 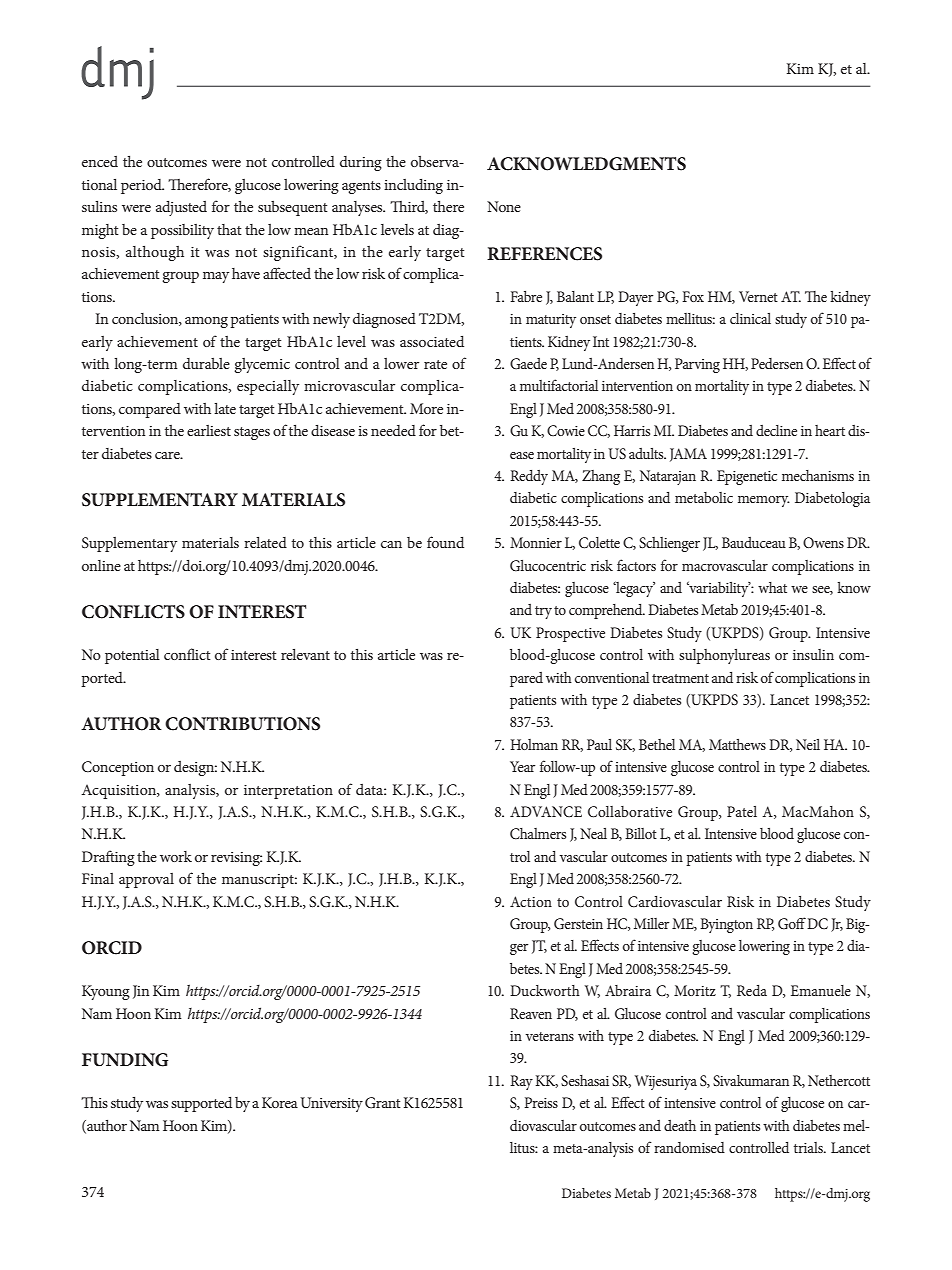 What do you see at coordinates (543, 612) in the document?
I see `try` at bounding box center [543, 612].
